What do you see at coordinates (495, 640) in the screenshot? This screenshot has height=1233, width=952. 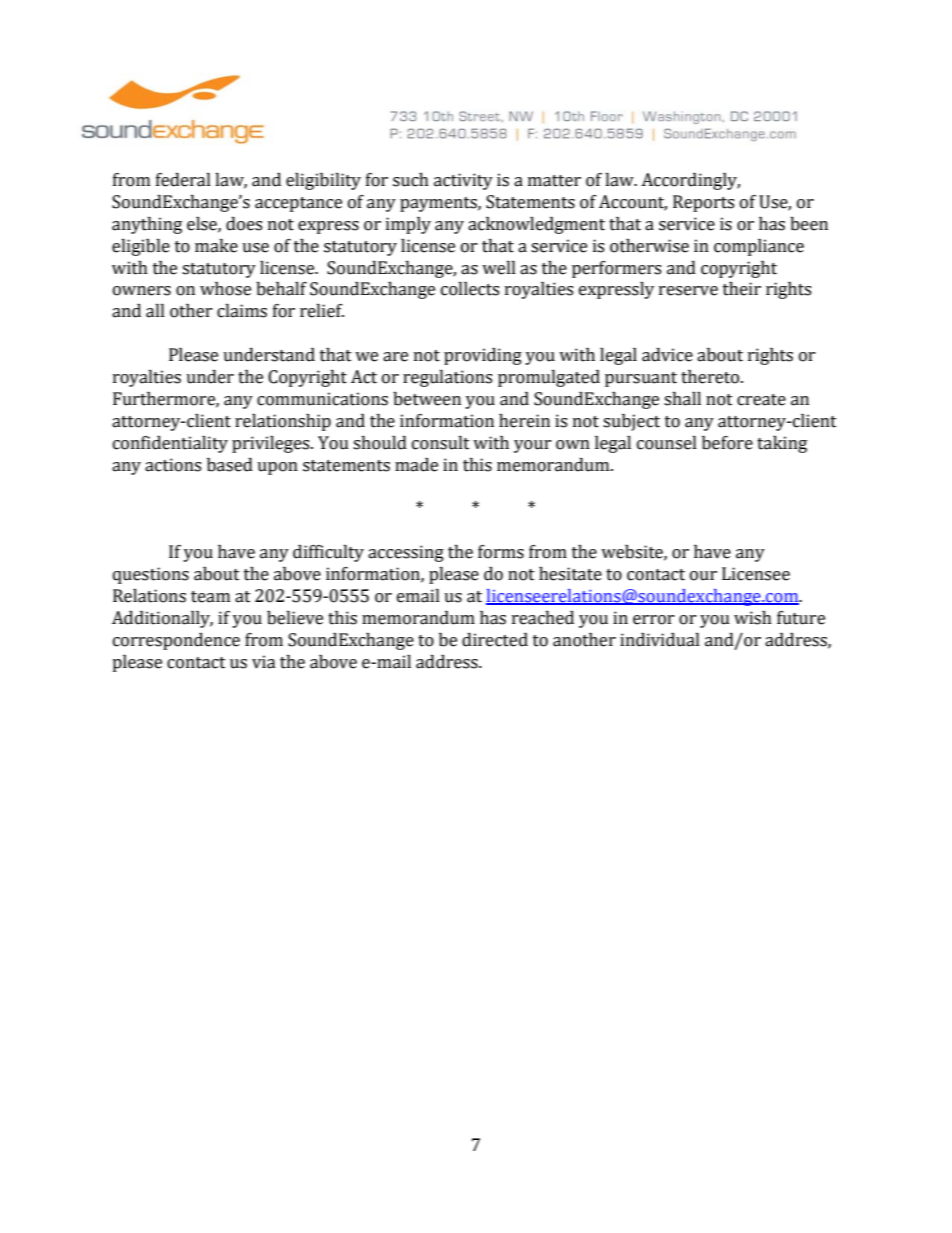 I see `directed` at bounding box center [495, 640].
